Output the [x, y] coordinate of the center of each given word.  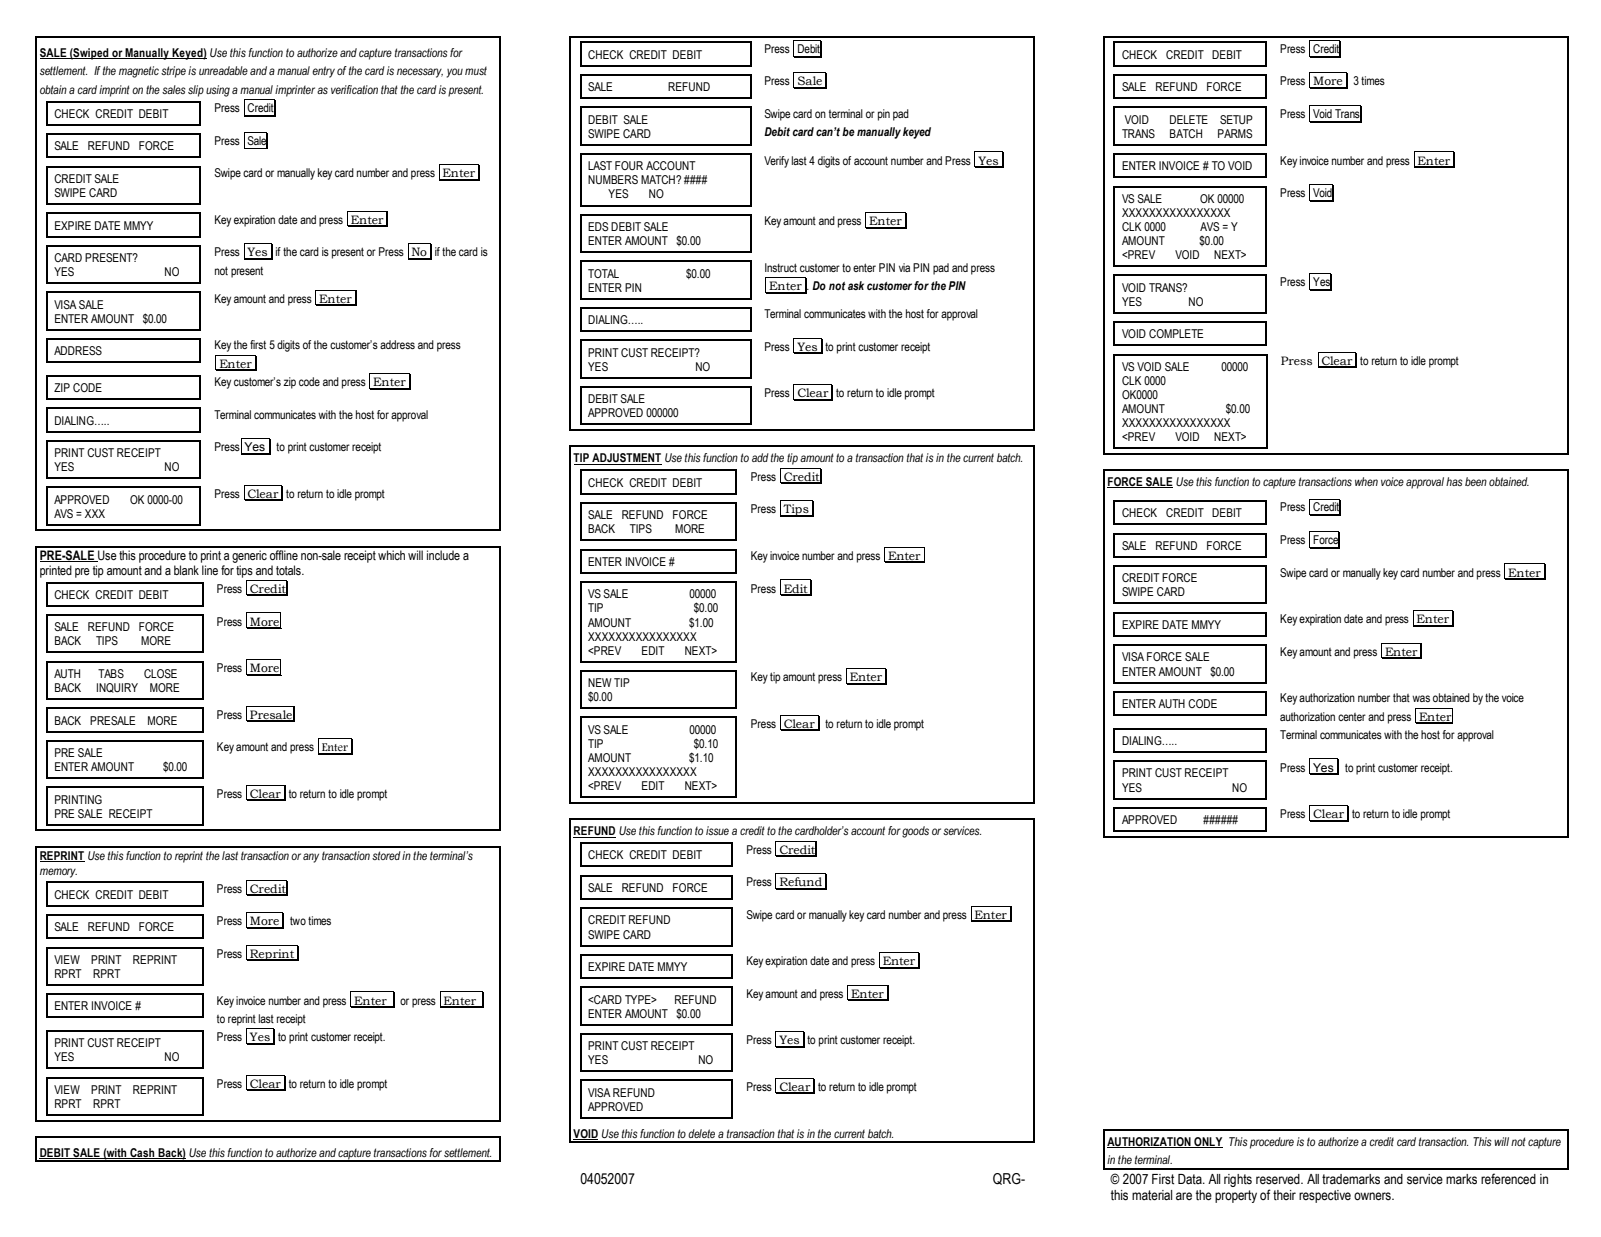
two [298, 920]
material [1152, 1195]
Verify [776, 162]
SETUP [1236, 119]
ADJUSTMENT [626, 459]
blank [186, 570]
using [218, 91]
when [1366, 481]
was [1421, 698]
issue [717, 830]
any [311, 858]
